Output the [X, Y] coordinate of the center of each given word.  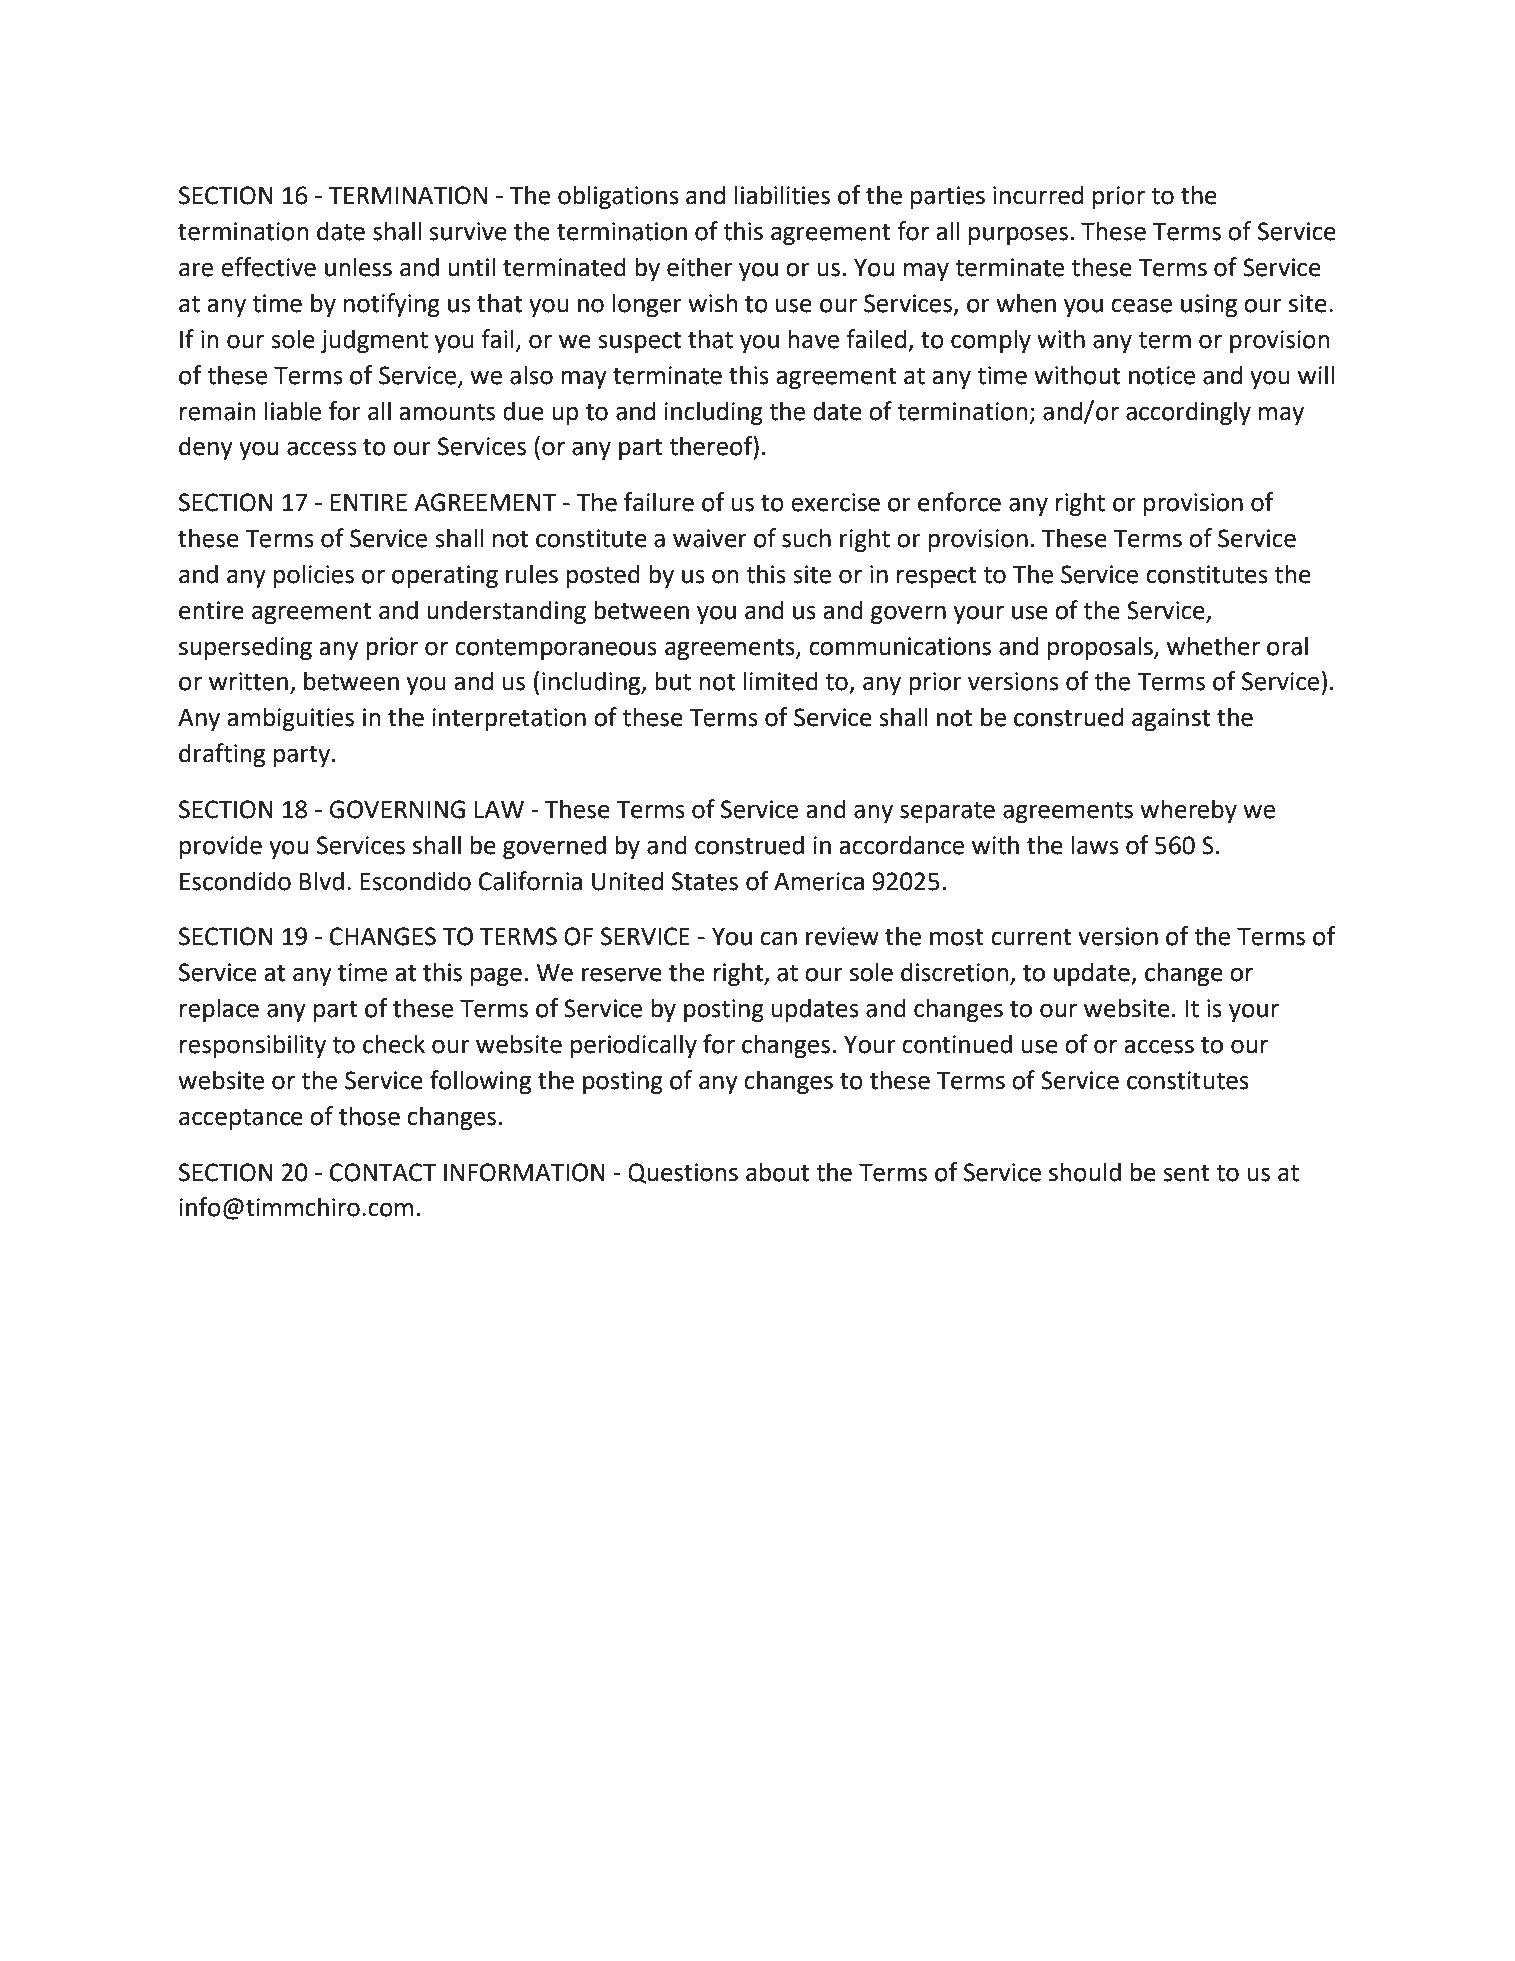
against [1171, 719]
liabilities [782, 195]
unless [358, 267]
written [248, 681]
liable [293, 411]
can [778, 938]
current [1031, 937]
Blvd [322, 881]
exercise [835, 502]
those [369, 1116]
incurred [1038, 195]
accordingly [1188, 413]
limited [780, 681]
